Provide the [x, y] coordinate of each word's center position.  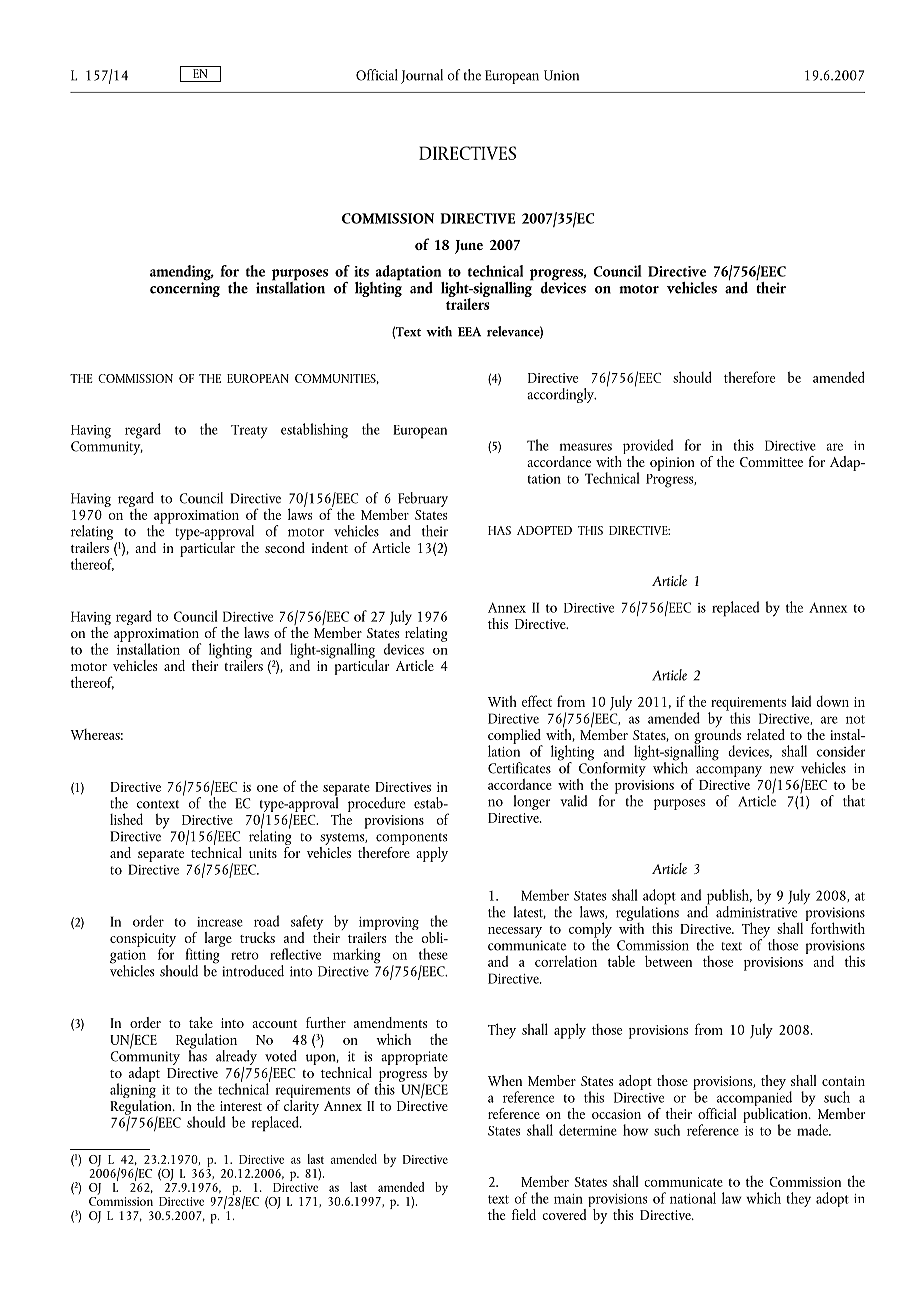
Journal [422, 76]
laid [801, 701]
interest [241, 1106]
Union [561, 75]
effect [537, 701]
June [469, 247]
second [285, 547]
